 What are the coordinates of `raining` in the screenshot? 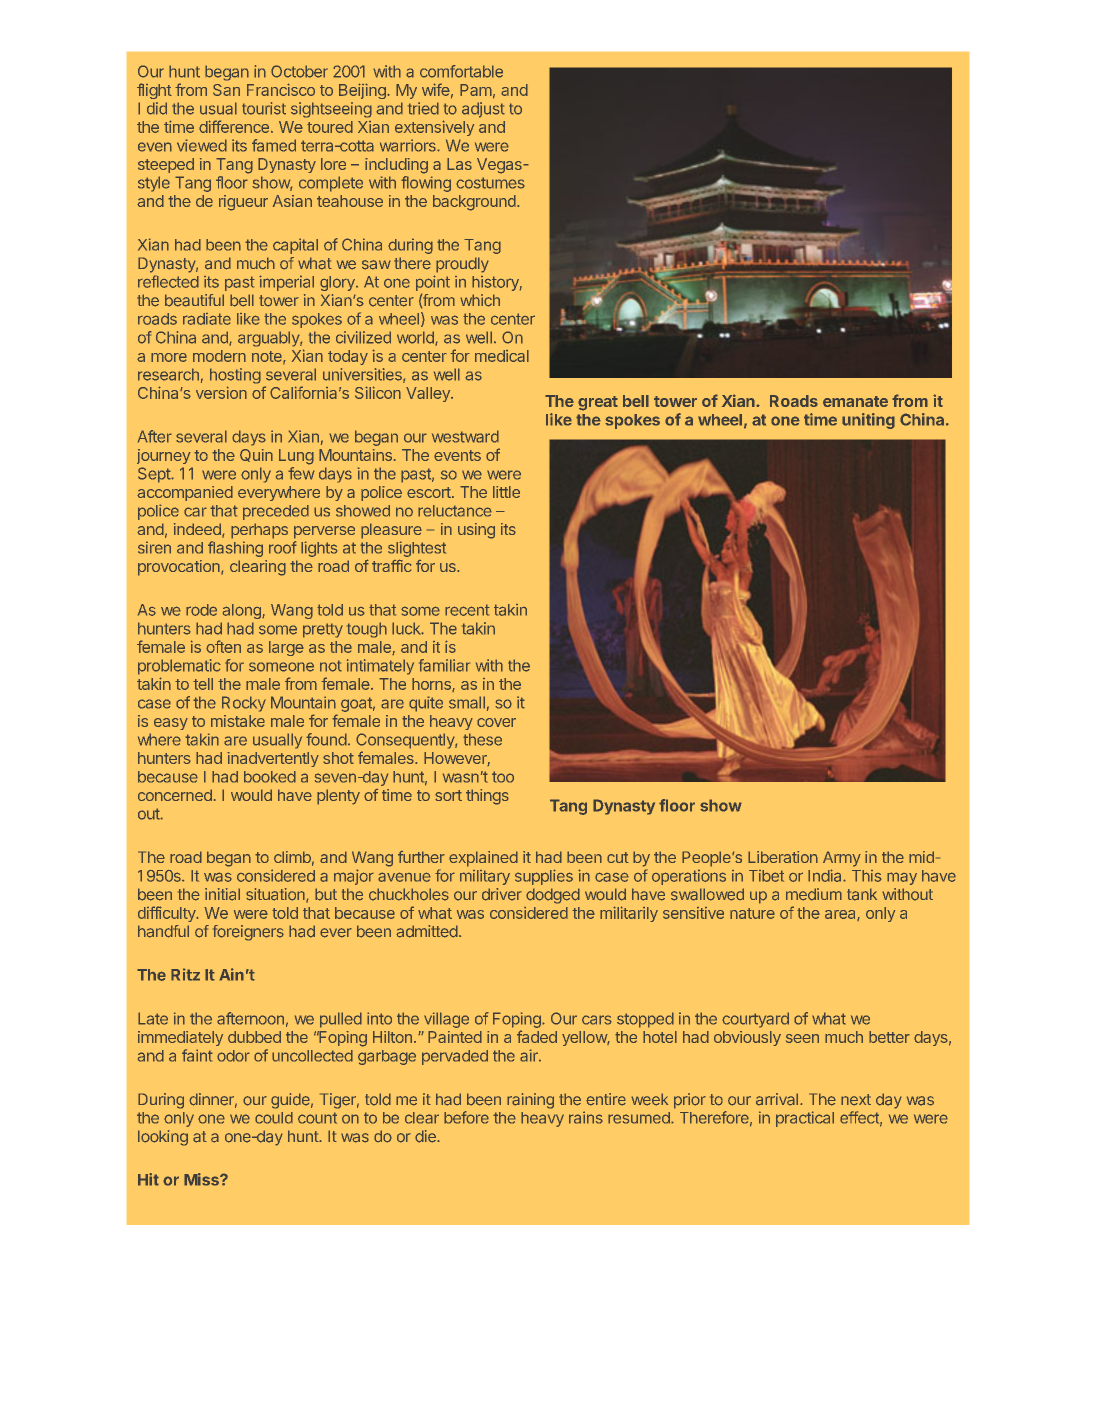 It's located at (530, 1101).
